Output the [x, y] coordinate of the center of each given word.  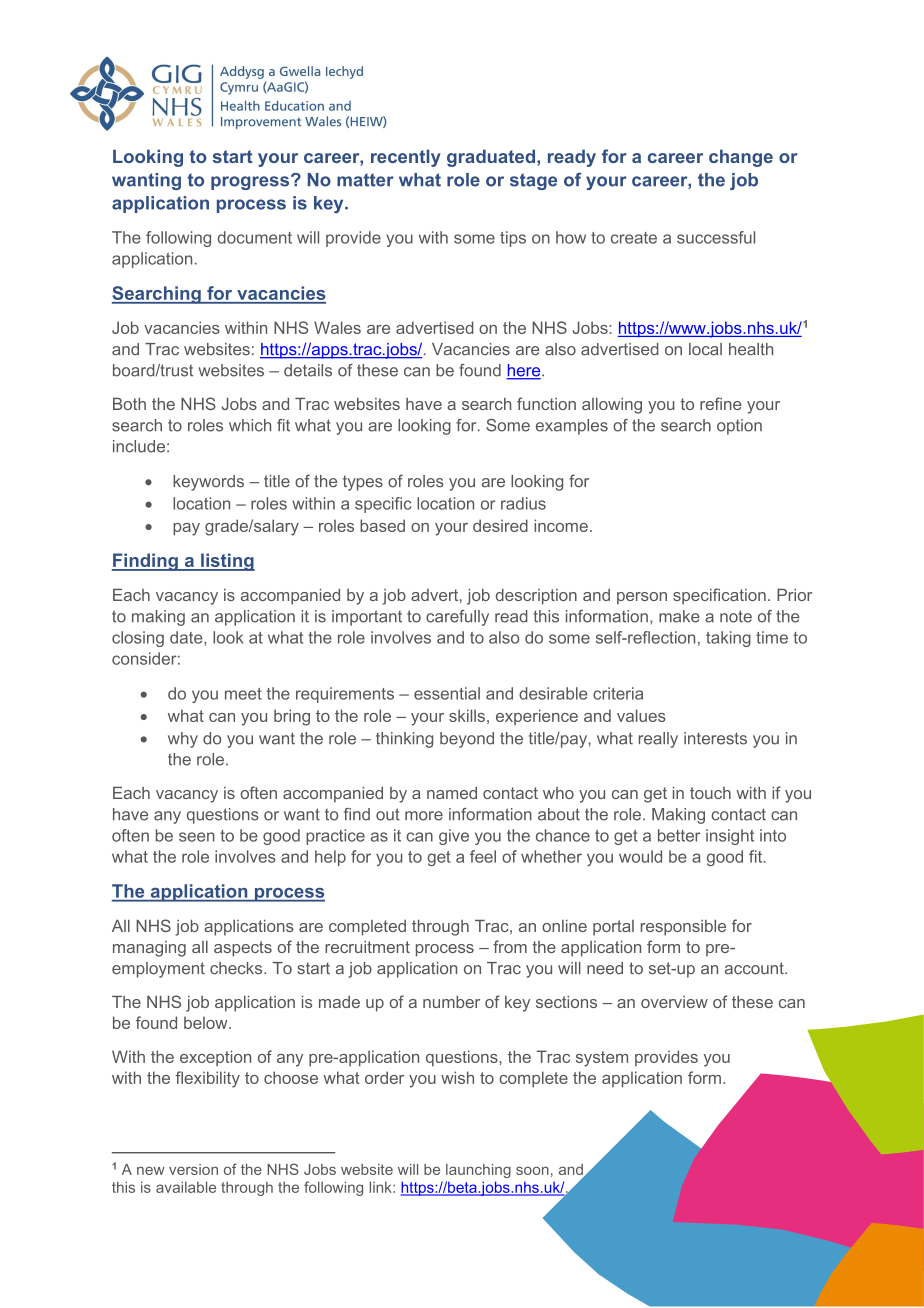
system [602, 1059]
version [193, 1169]
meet [243, 694]
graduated [492, 158]
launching [478, 1171]
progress [250, 183]
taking [728, 639]
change [741, 158]
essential [447, 693]
